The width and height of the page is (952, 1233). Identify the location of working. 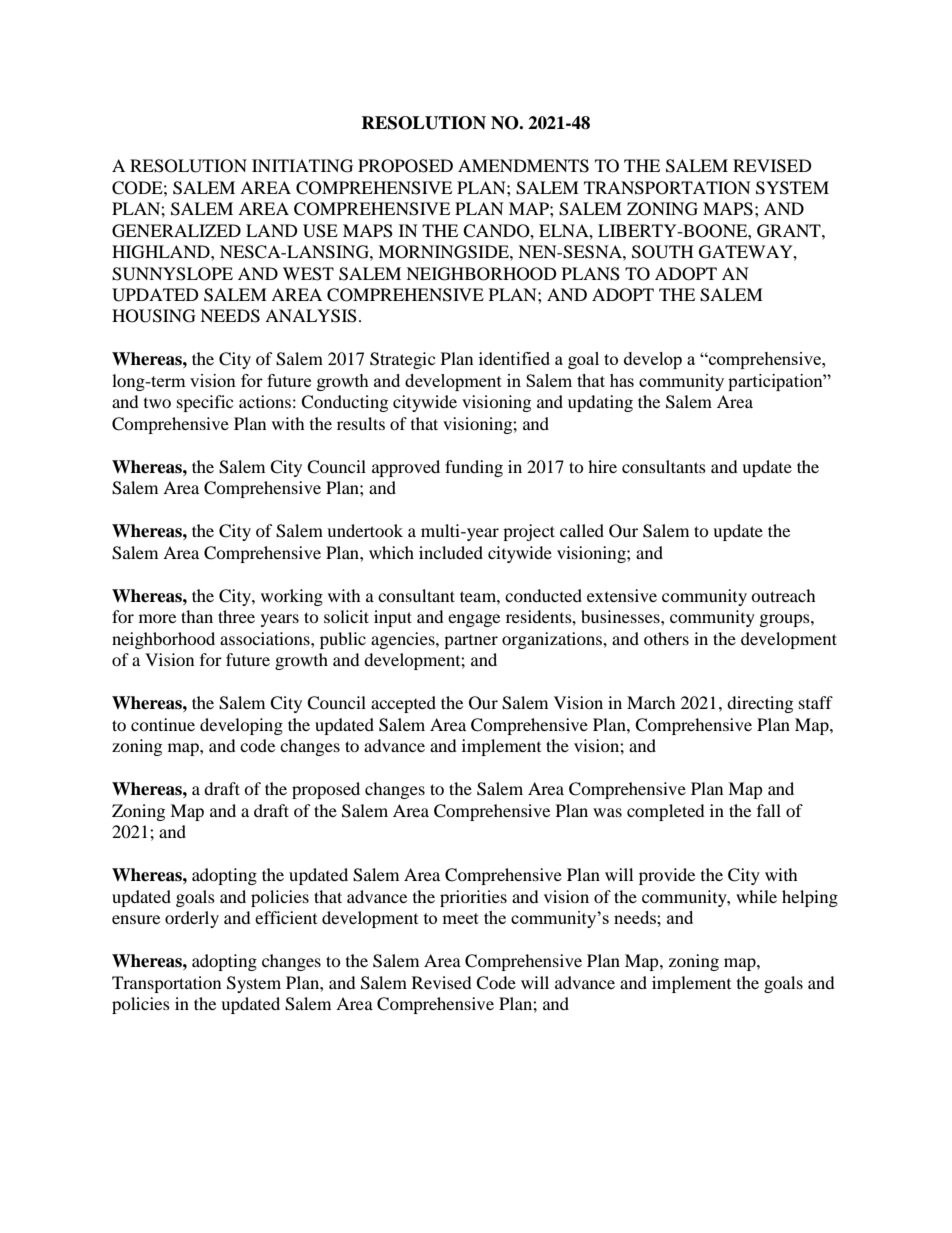
(292, 597).
